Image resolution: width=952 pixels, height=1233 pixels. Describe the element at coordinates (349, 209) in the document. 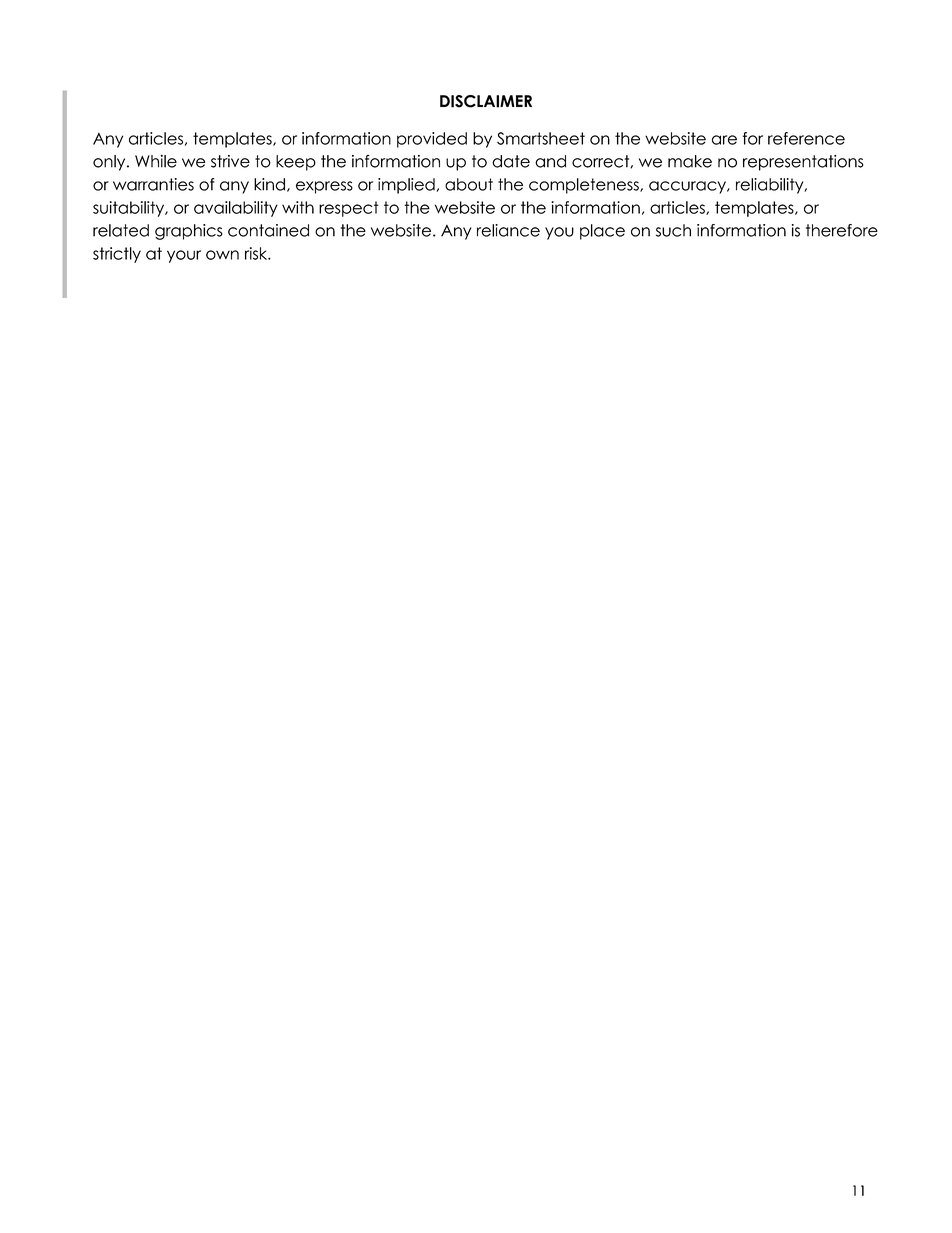

I see `respect` at that location.
